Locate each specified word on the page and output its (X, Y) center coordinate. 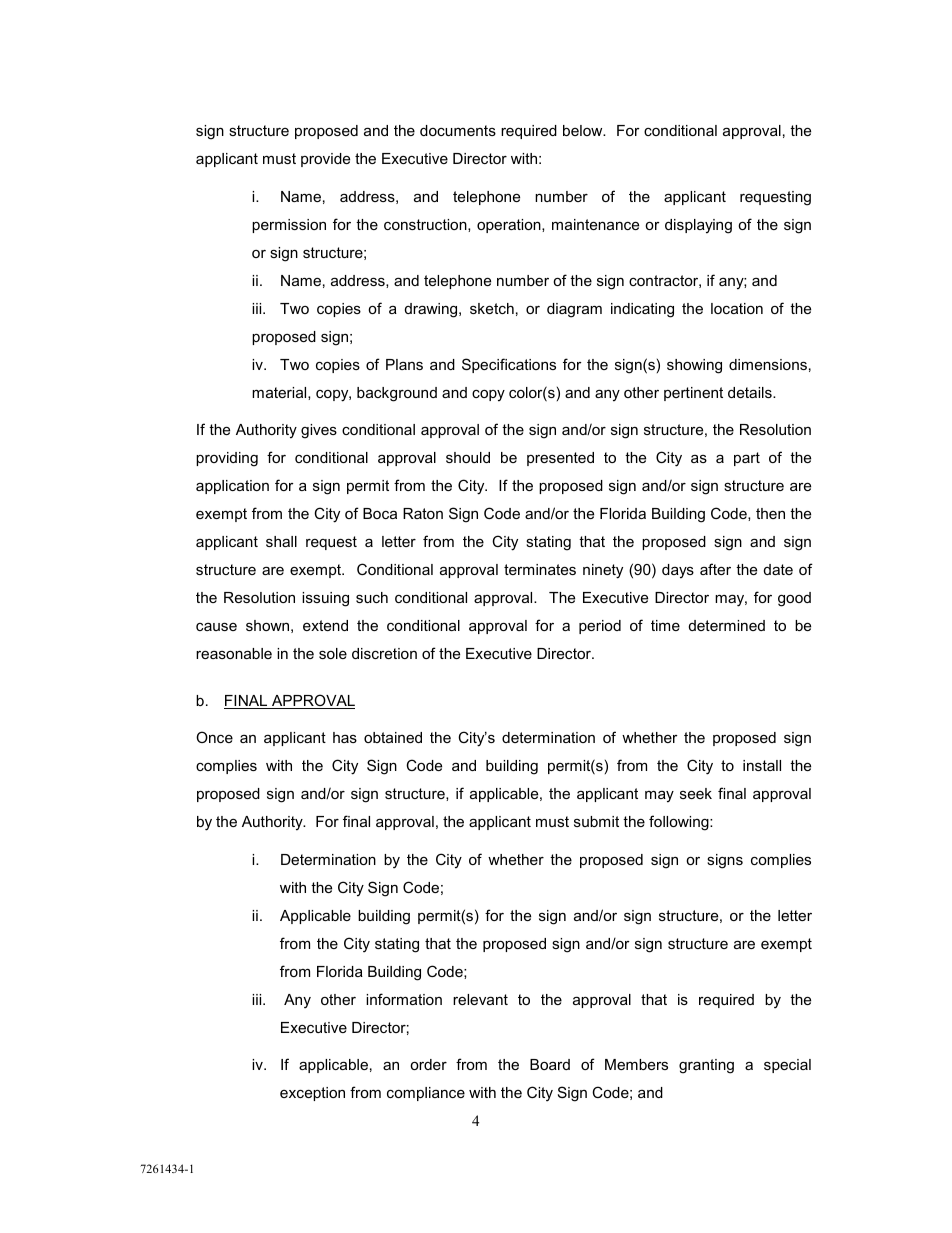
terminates (540, 569)
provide (325, 160)
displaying (698, 226)
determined (727, 625)
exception (312, 1094)
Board (550, 1064)
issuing (325, 599)
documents (458, 130)
